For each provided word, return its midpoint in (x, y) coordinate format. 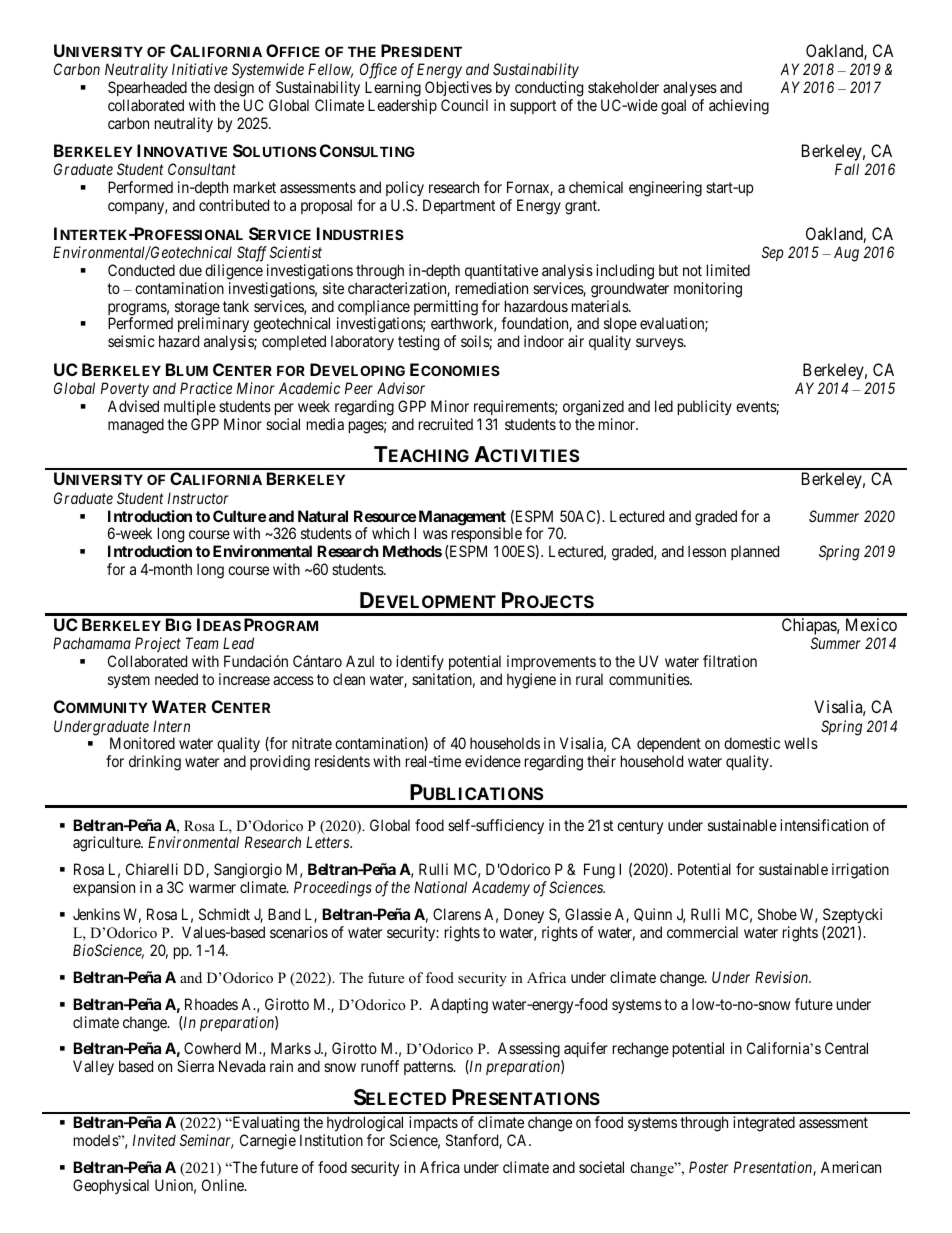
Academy (501, 888)
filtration (730, 661)
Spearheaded (147, 88)
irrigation (860, 871)
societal (601, 1167)
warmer (212, 888)
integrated (764, 1124)
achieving (739, 107)
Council (464, 105)
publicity (705, 407)
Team (202, 643)
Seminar (207, 1141)
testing (418, 343)
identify (420, 664)
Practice (206, 388)
